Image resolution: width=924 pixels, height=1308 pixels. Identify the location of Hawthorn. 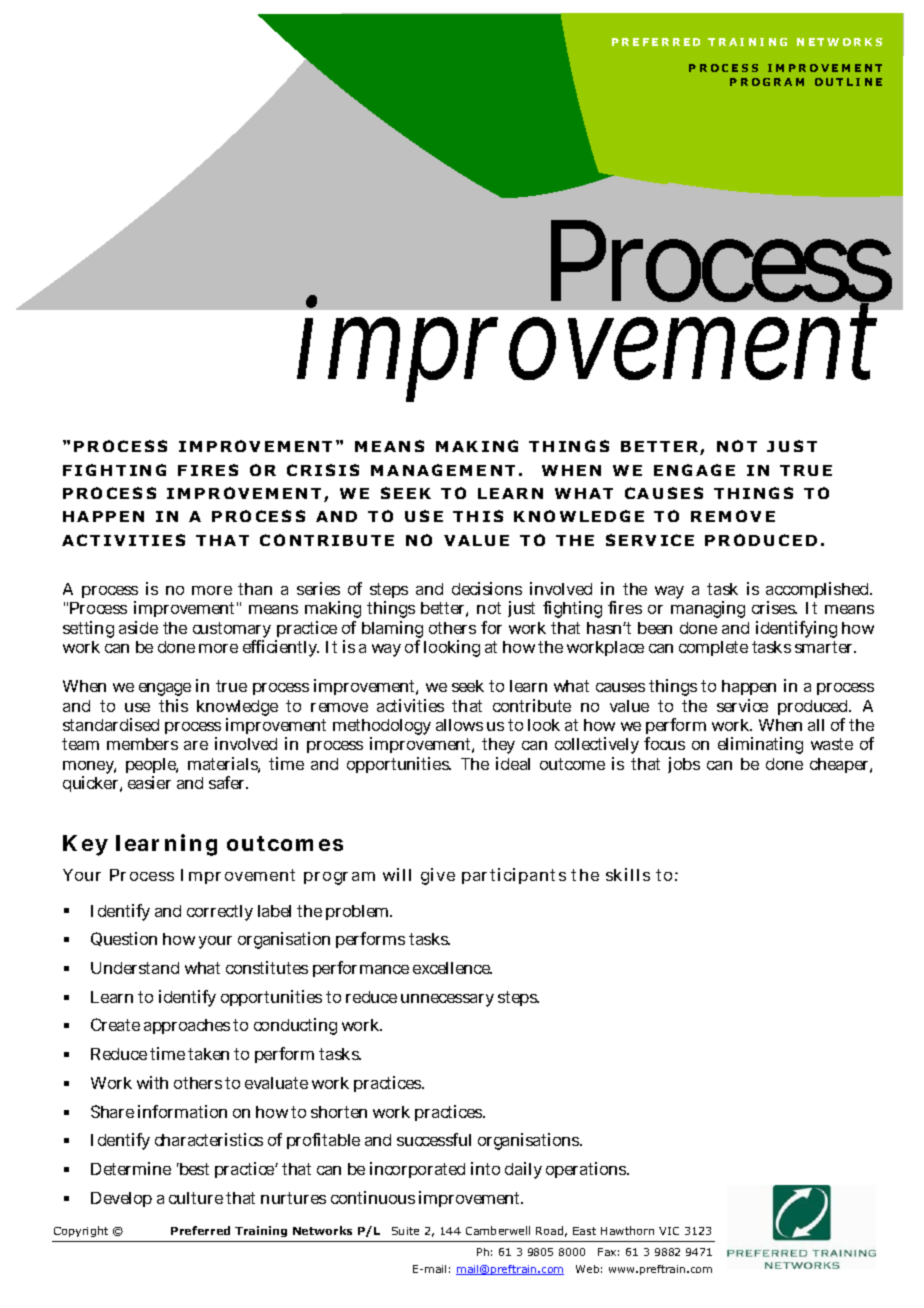
(627, 1230).
